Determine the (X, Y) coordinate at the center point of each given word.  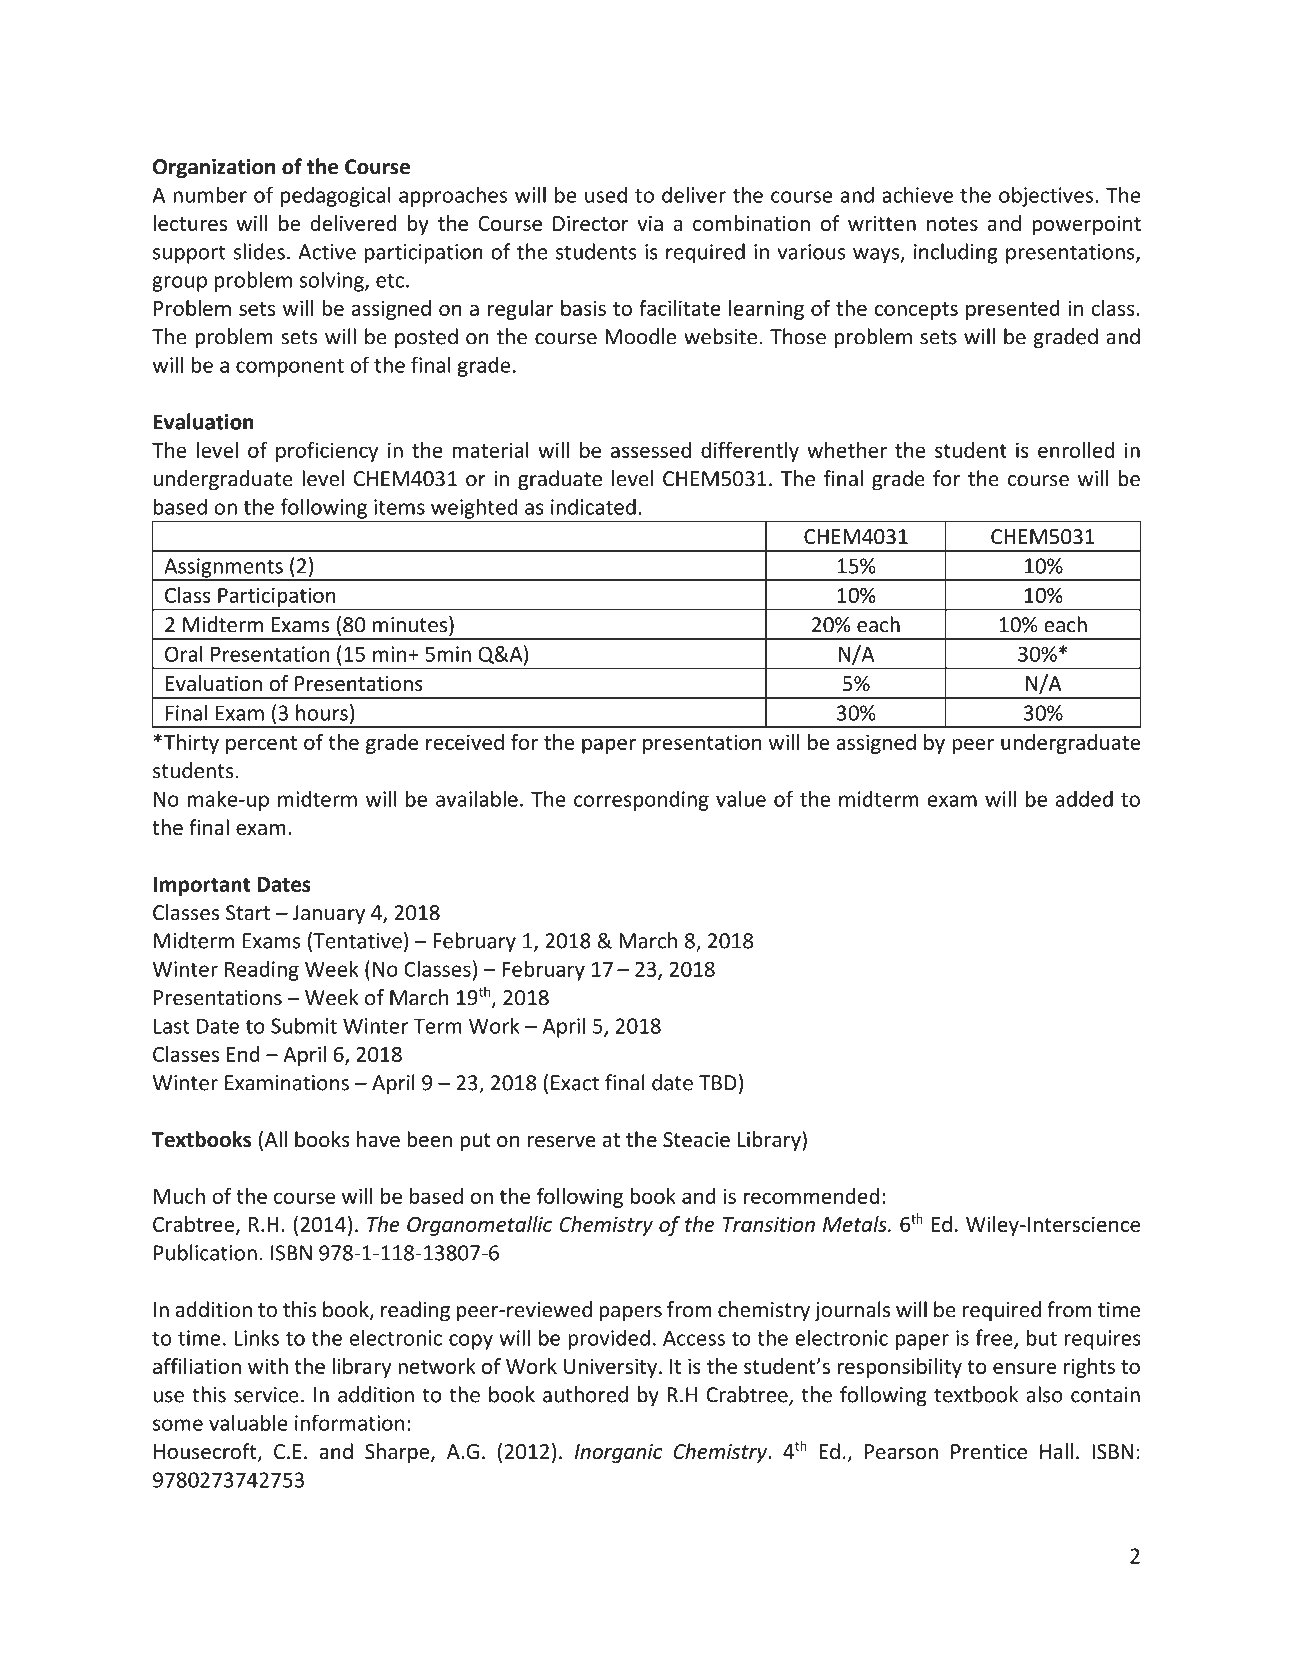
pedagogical (336, 196)
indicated (593, 506)
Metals (856, 1224)
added (1084, 798)
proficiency (327, 451)
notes (952, 224)
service (266, 1395)
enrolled (1076, 450)
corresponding (641, 800)
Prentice (989, 1452)
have (378, 1139)
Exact (575, 1083)
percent (261, 745)
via (650, 223)
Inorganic (619, 1453)
